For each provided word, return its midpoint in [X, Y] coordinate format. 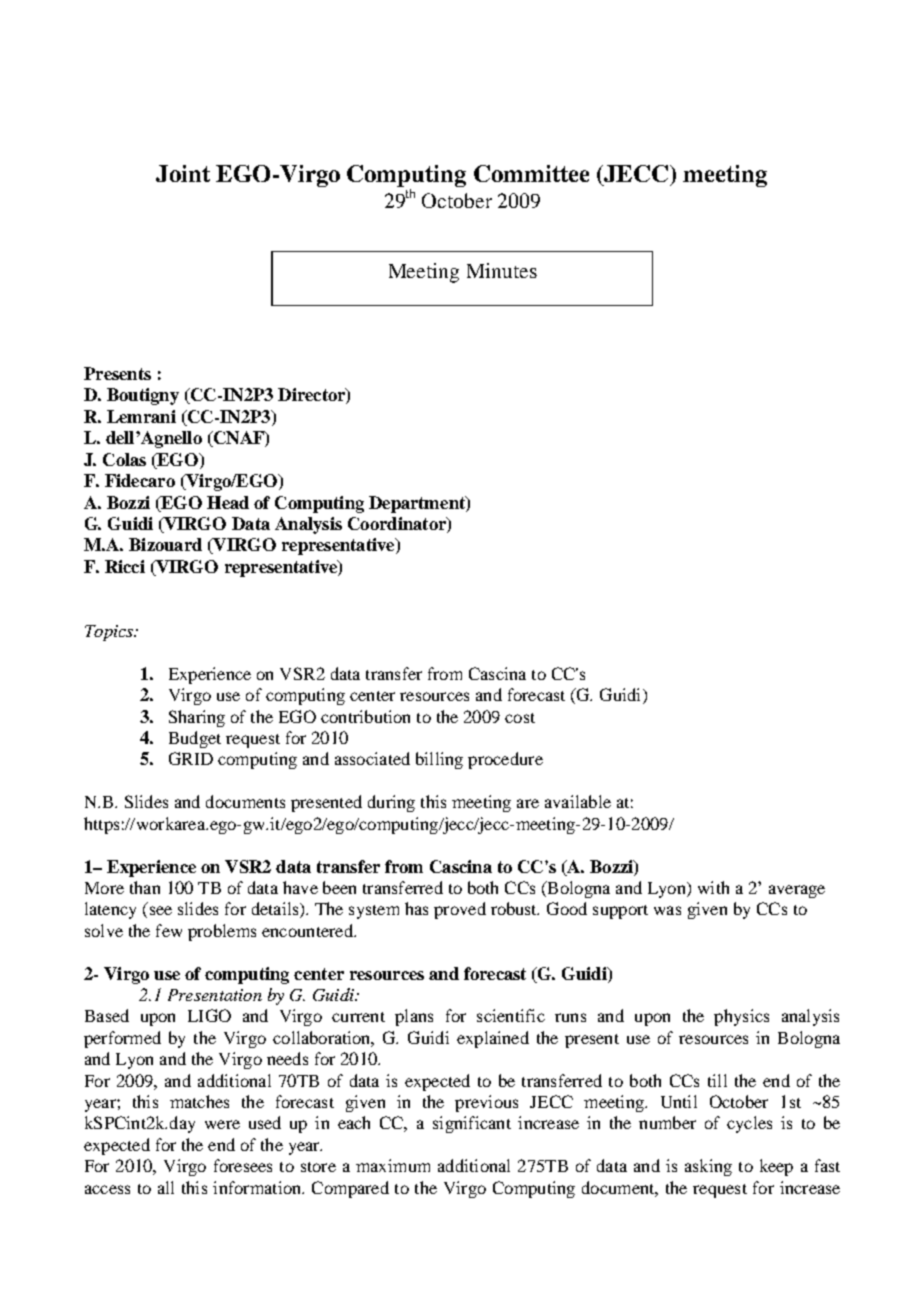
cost [520, 718]
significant [472, 1124]
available [578, 801]
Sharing [197, 718]
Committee [531, 173]
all [166, 1187]
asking [708, 1167]
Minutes [502, 270]
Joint [183, 173]
